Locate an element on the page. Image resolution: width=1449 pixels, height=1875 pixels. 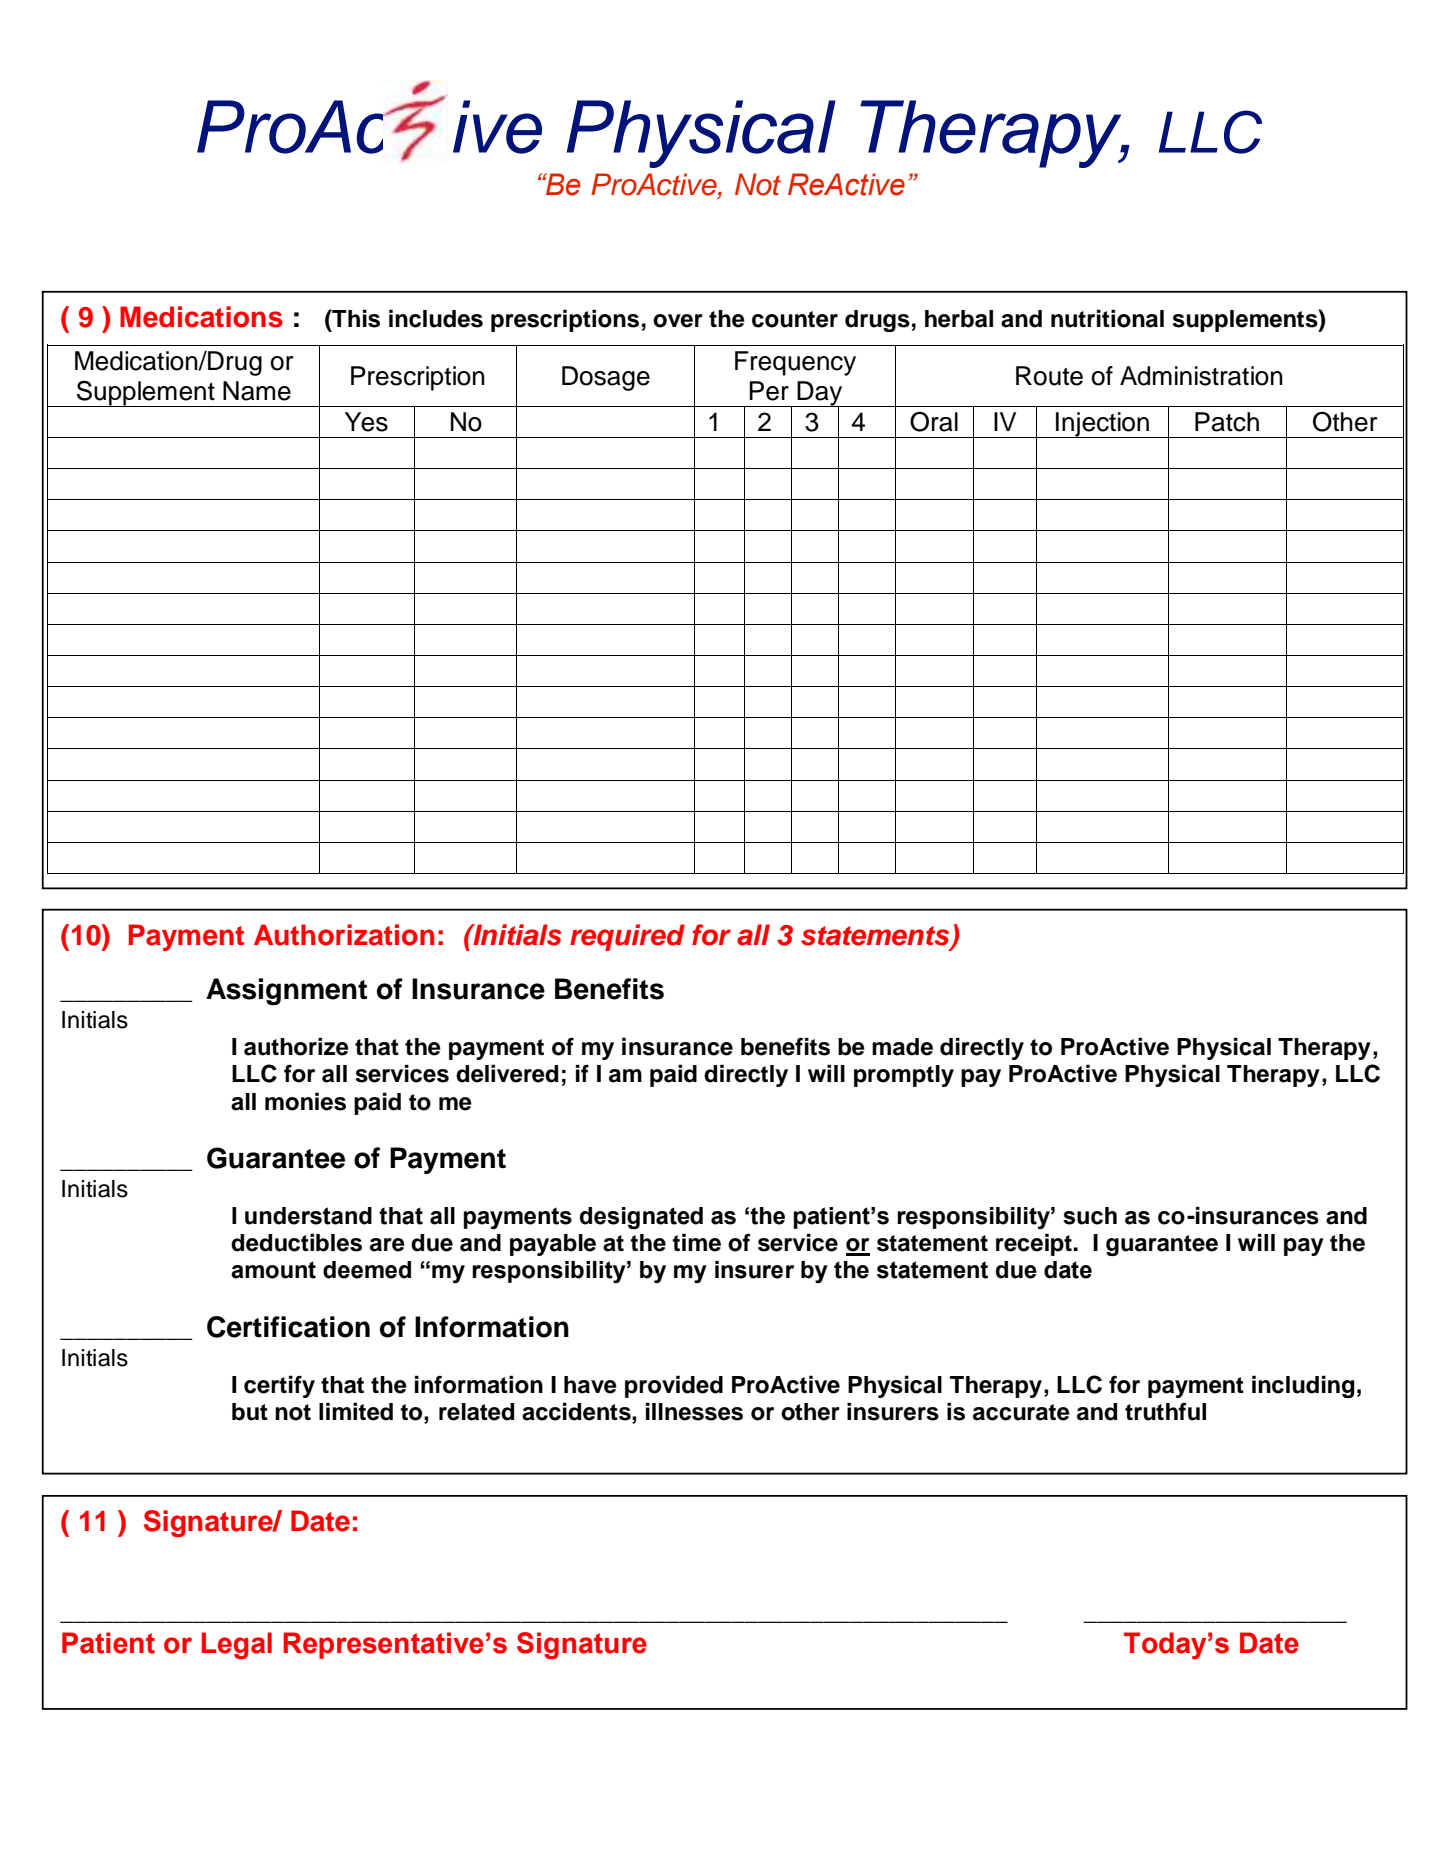
time is located at coordinates (696, 1242).
